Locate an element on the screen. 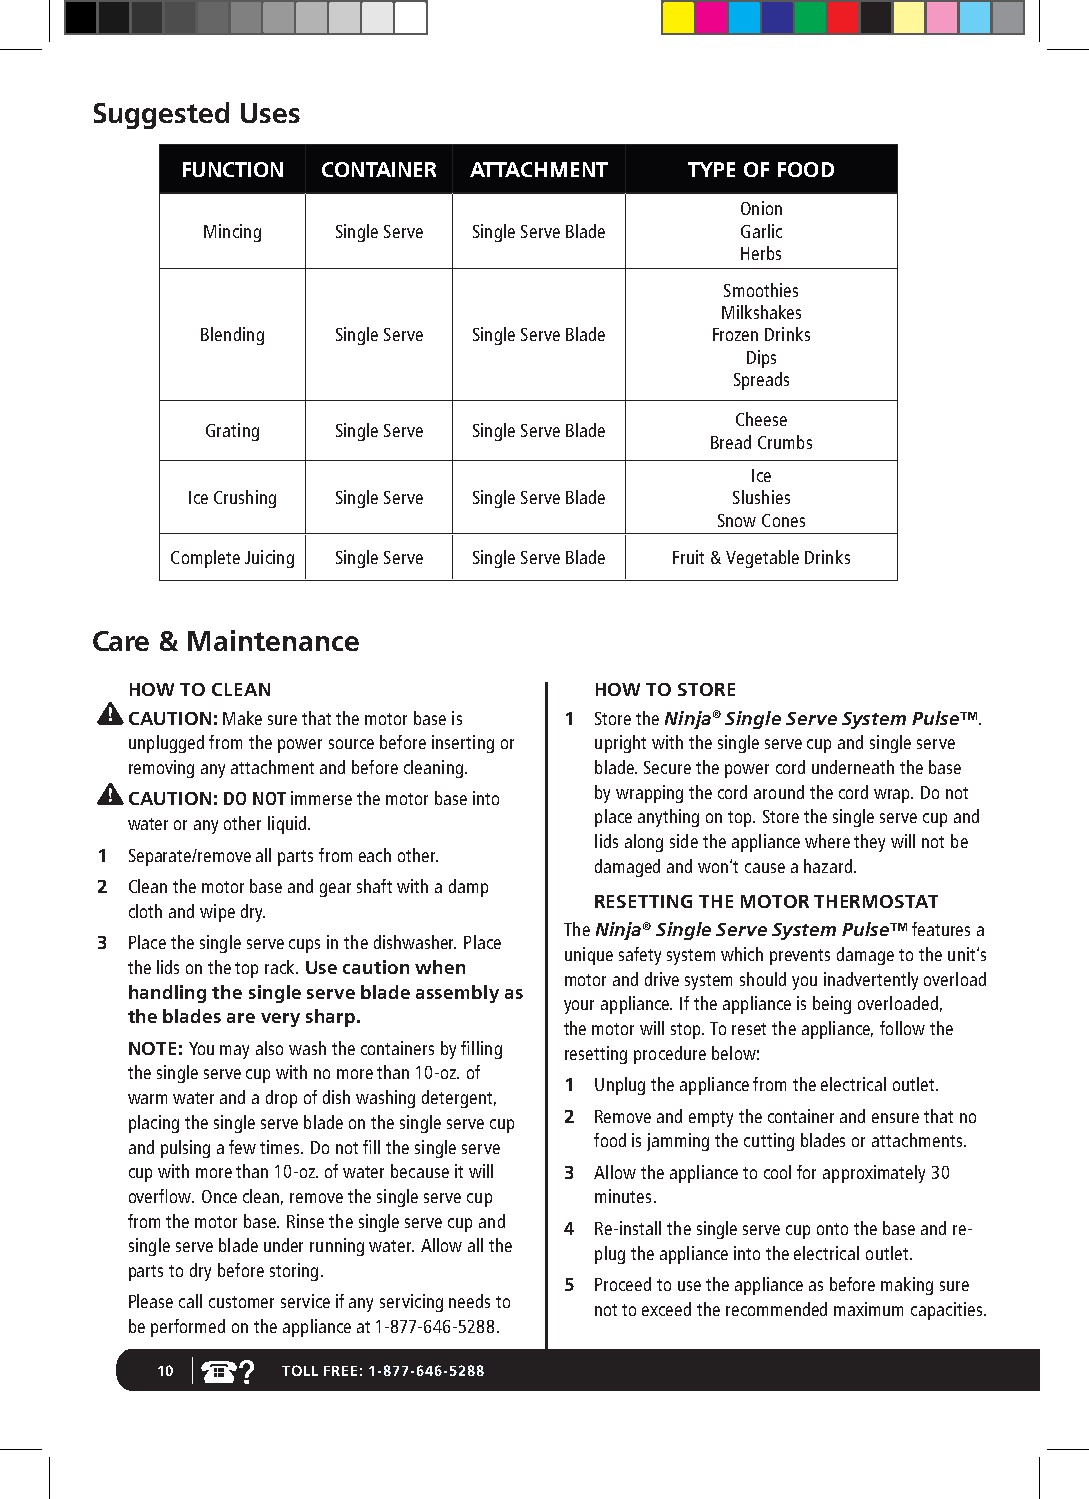  FUNCTION is located at coordinates (233, 169).
